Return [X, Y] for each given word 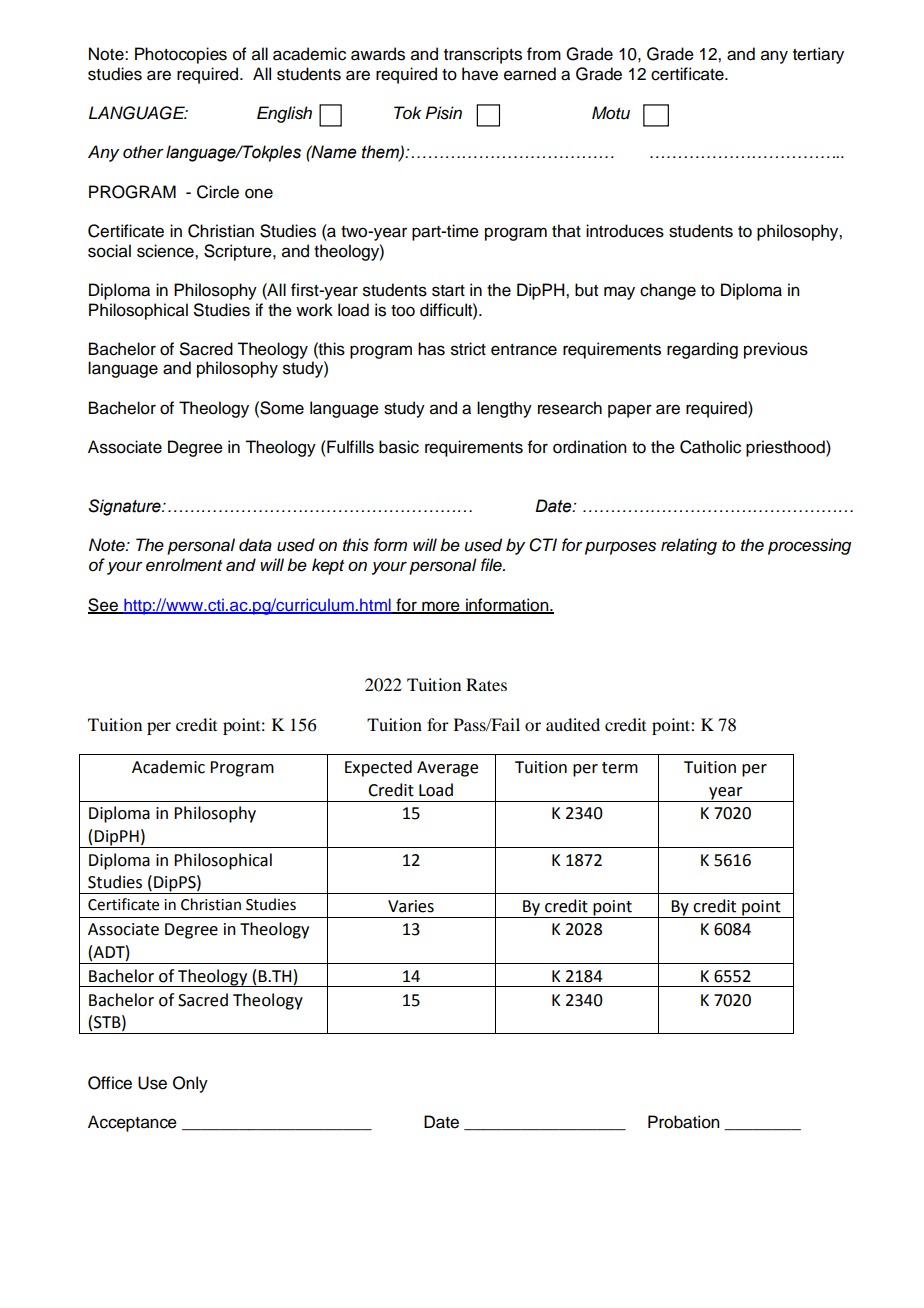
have [480, 74]
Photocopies [181, 55]
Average [447, 769]
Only [190, 1084]
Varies [411, 906]
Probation [684, 1122]
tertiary [818, 55]
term [620, 768]
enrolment [184, 565]
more [441, 607]
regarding [702, 350]
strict [468, 349]
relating [689, 546]
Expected [378, 768]
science [166, 251]
